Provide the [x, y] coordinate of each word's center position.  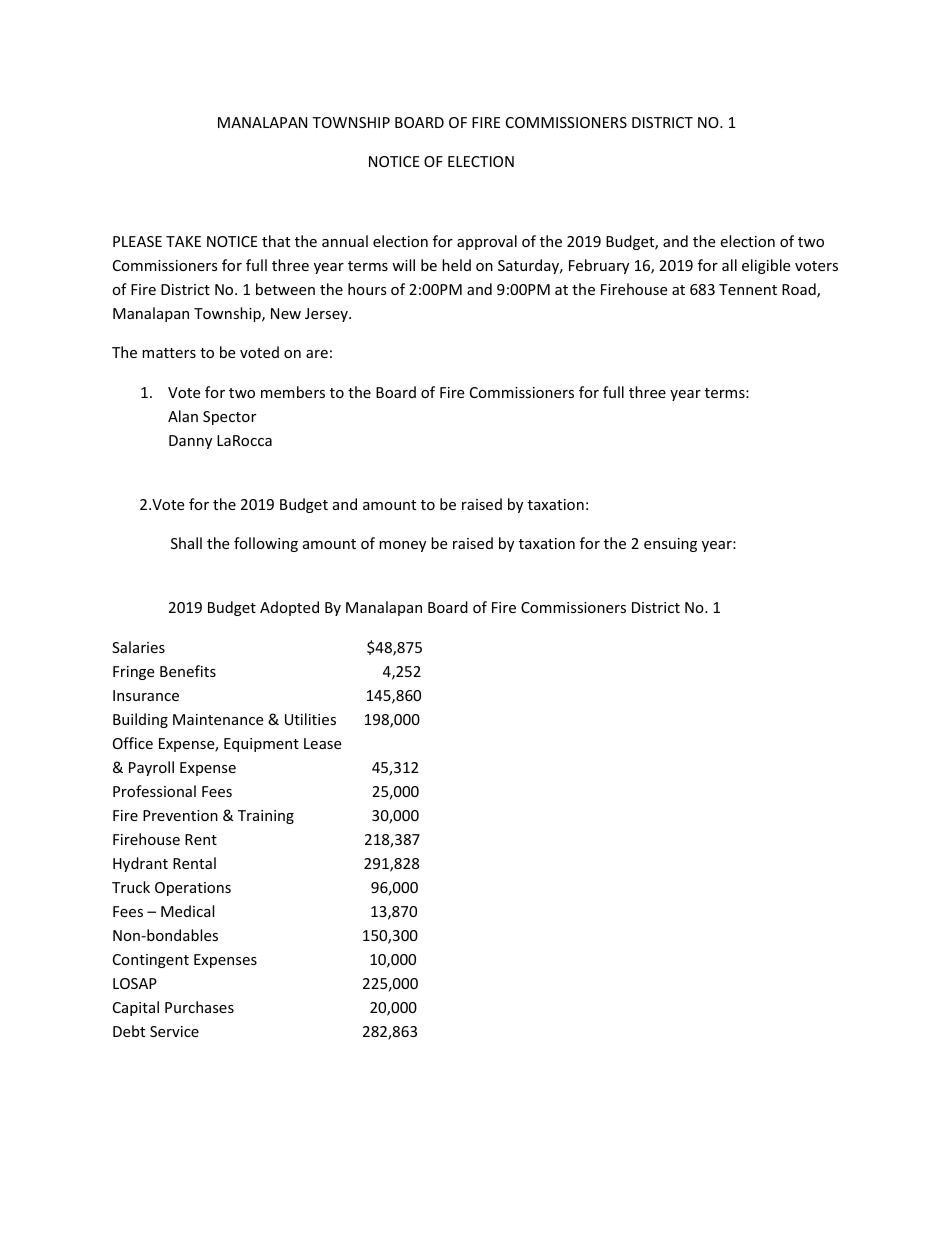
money [402, 546]
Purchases [199, 1007]
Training [266, 817]
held [456, 265]
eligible [766, 266]
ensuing [670, 545]
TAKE [183, 241]
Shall [186, 543]
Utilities [310, 719]
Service [174, 1031]
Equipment [261, 745]
